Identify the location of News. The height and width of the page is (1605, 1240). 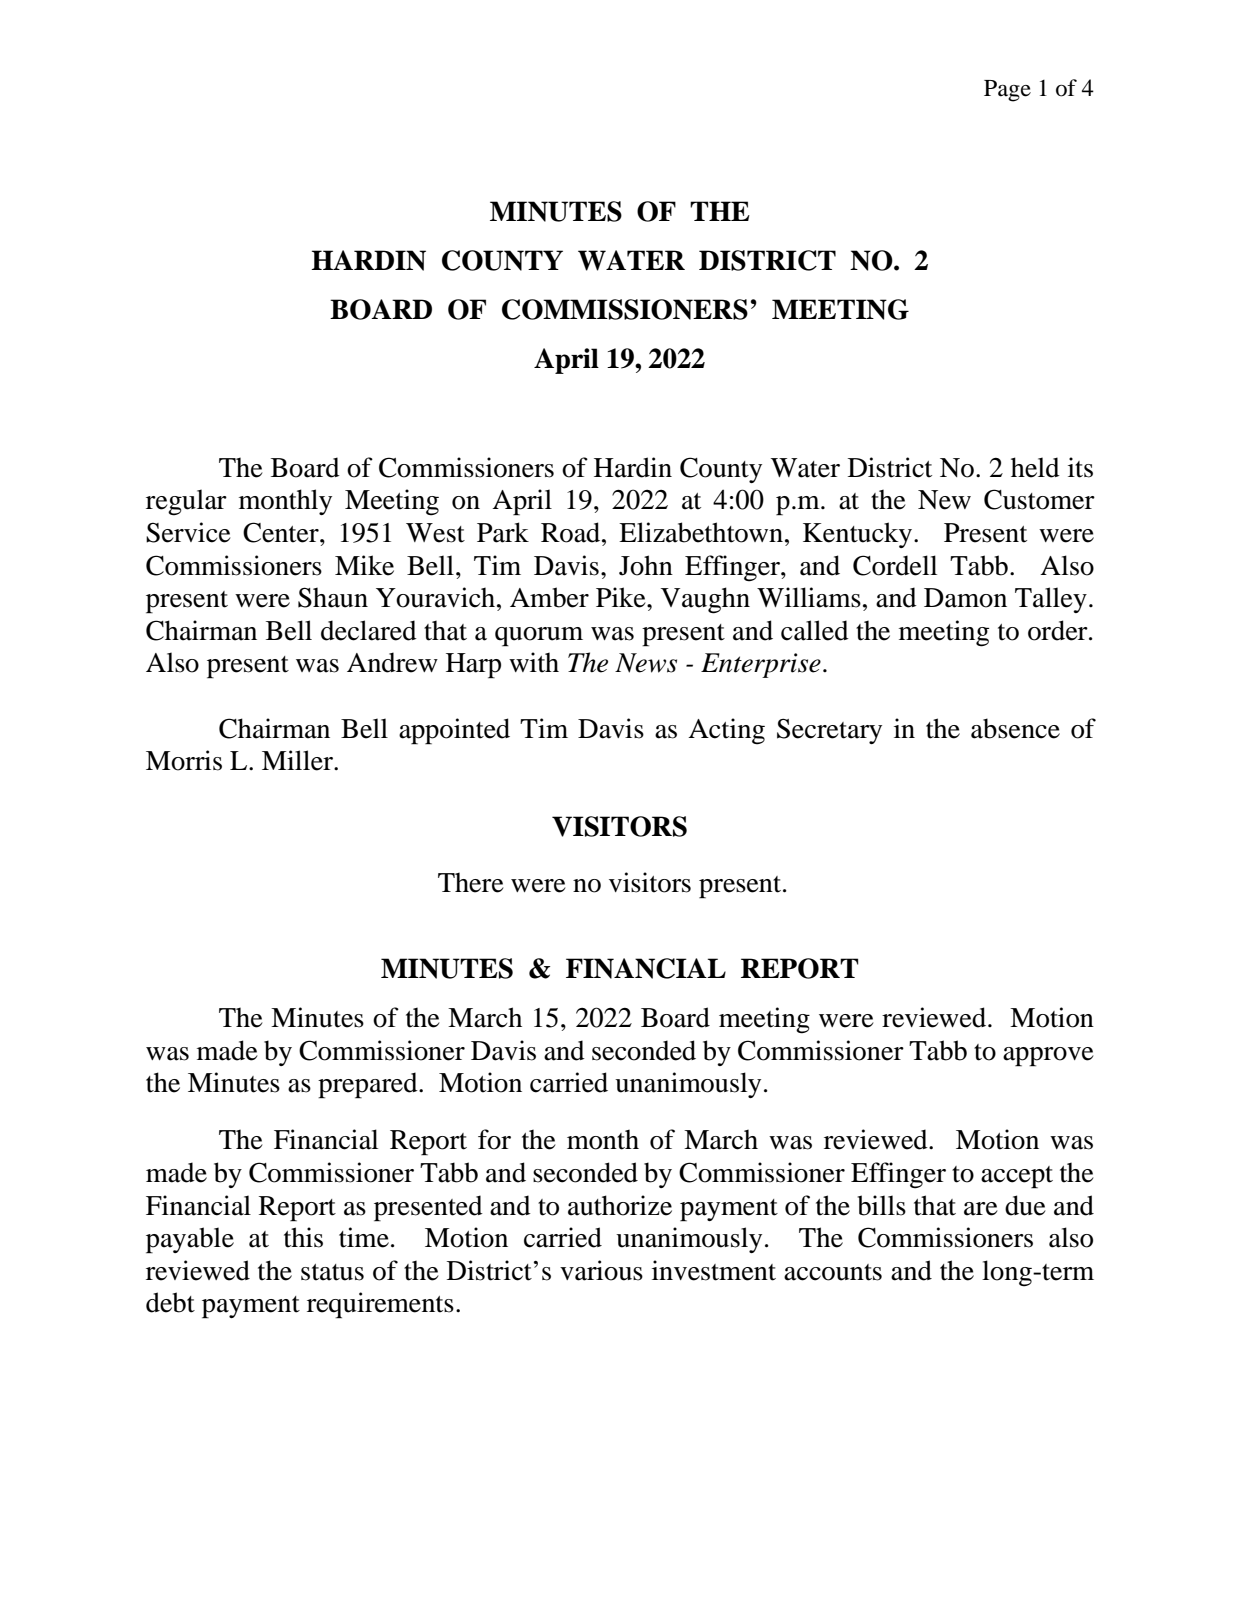
(646, 663).
